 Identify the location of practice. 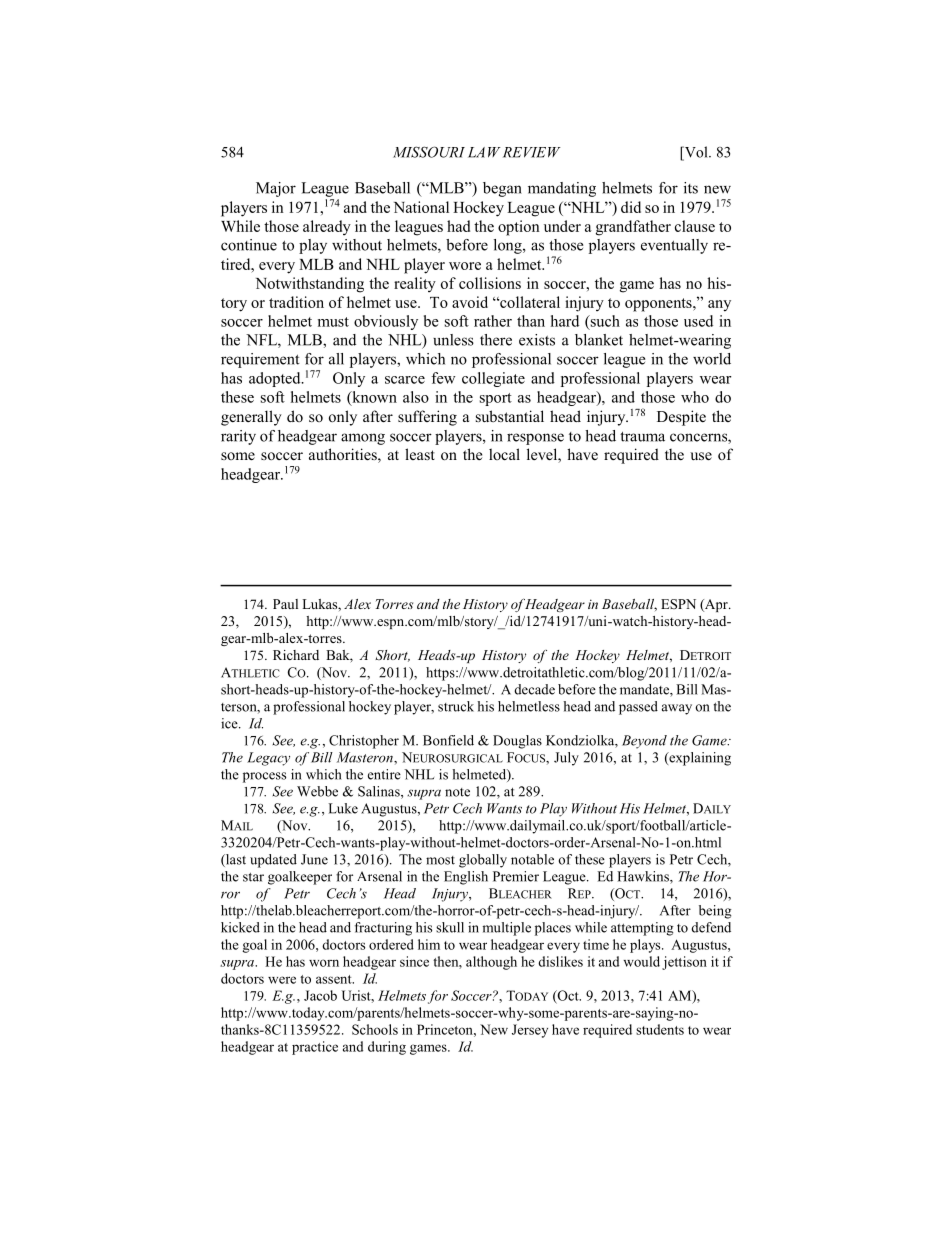
(315, 1048).
